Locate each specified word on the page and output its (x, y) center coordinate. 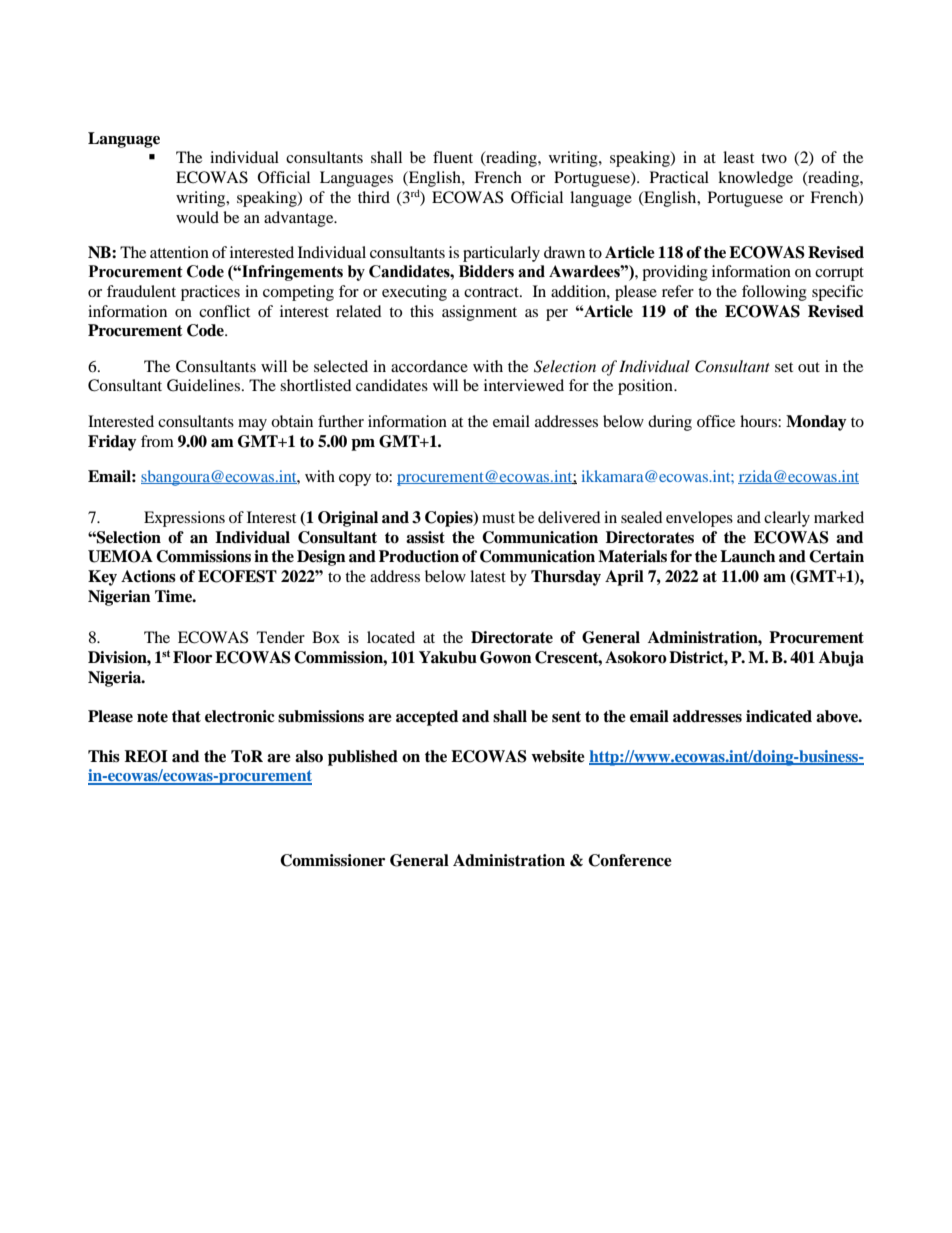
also (309, 756)
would (197, 217)
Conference (630, 860)
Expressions (184, 519)
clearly (787, 519)
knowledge (755, 179)
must (498, 518)
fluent (453, 157)
